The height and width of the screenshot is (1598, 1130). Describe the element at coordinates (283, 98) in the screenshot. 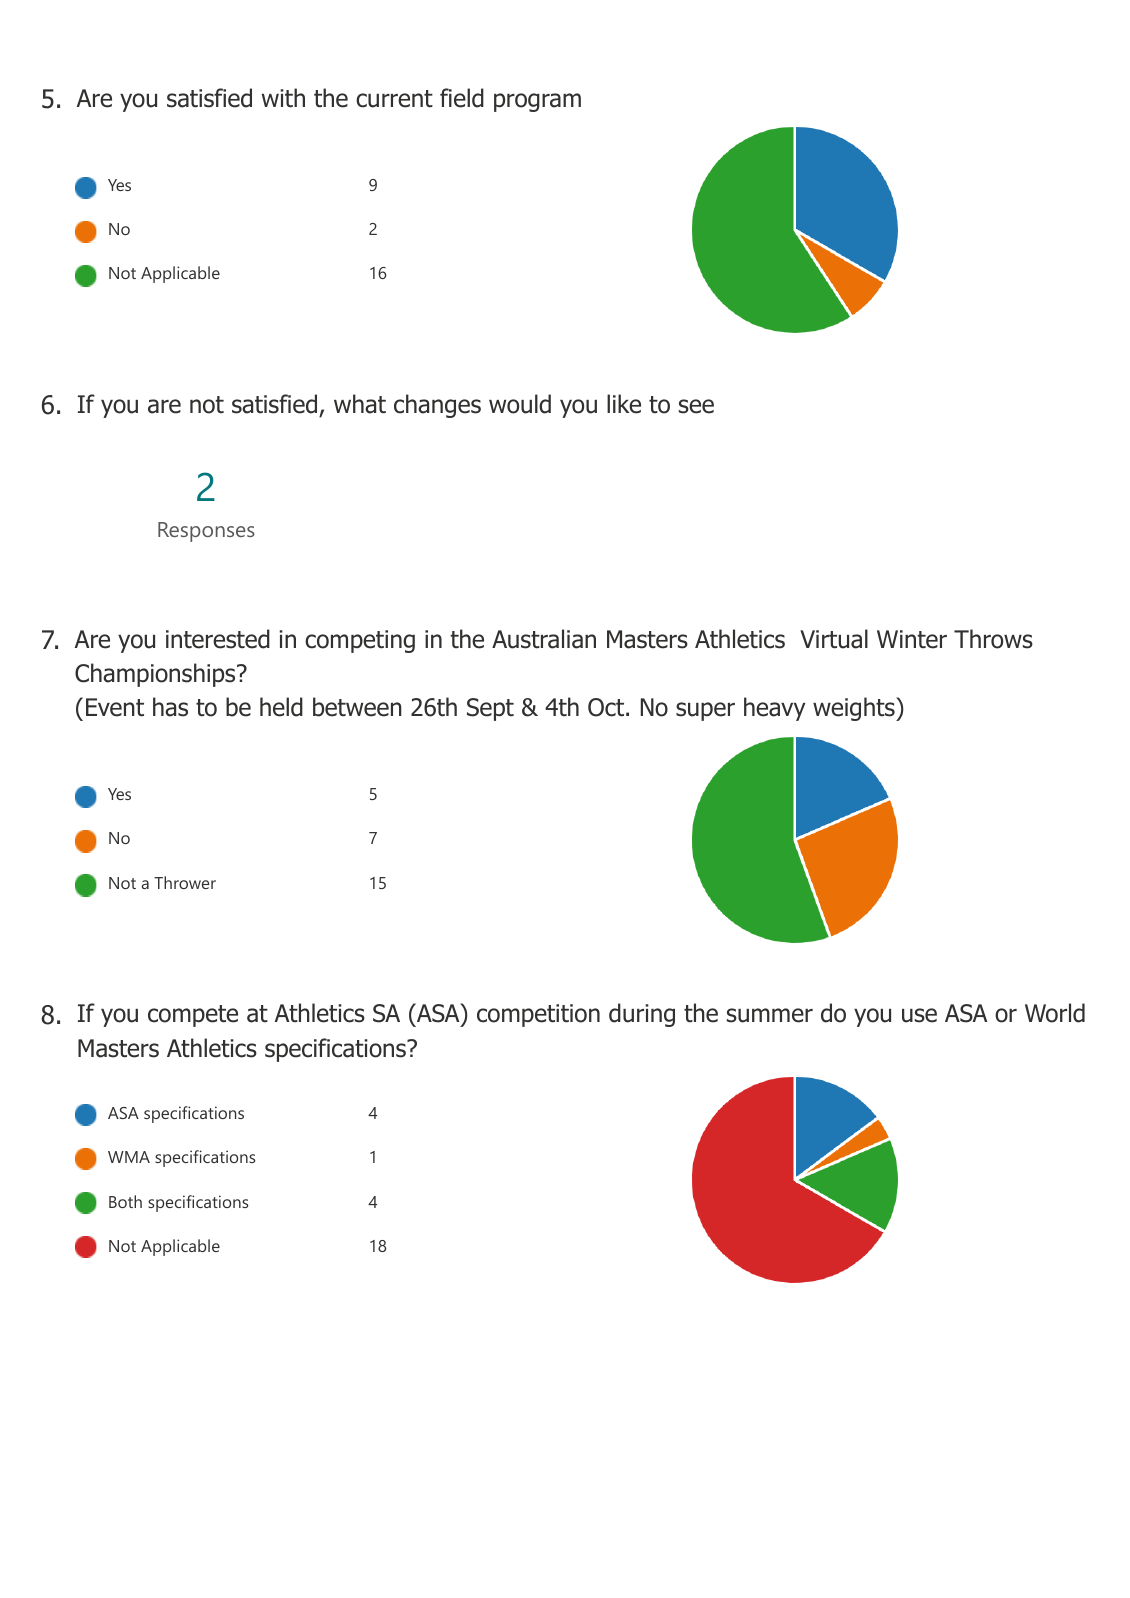

I see `with` at that location.
